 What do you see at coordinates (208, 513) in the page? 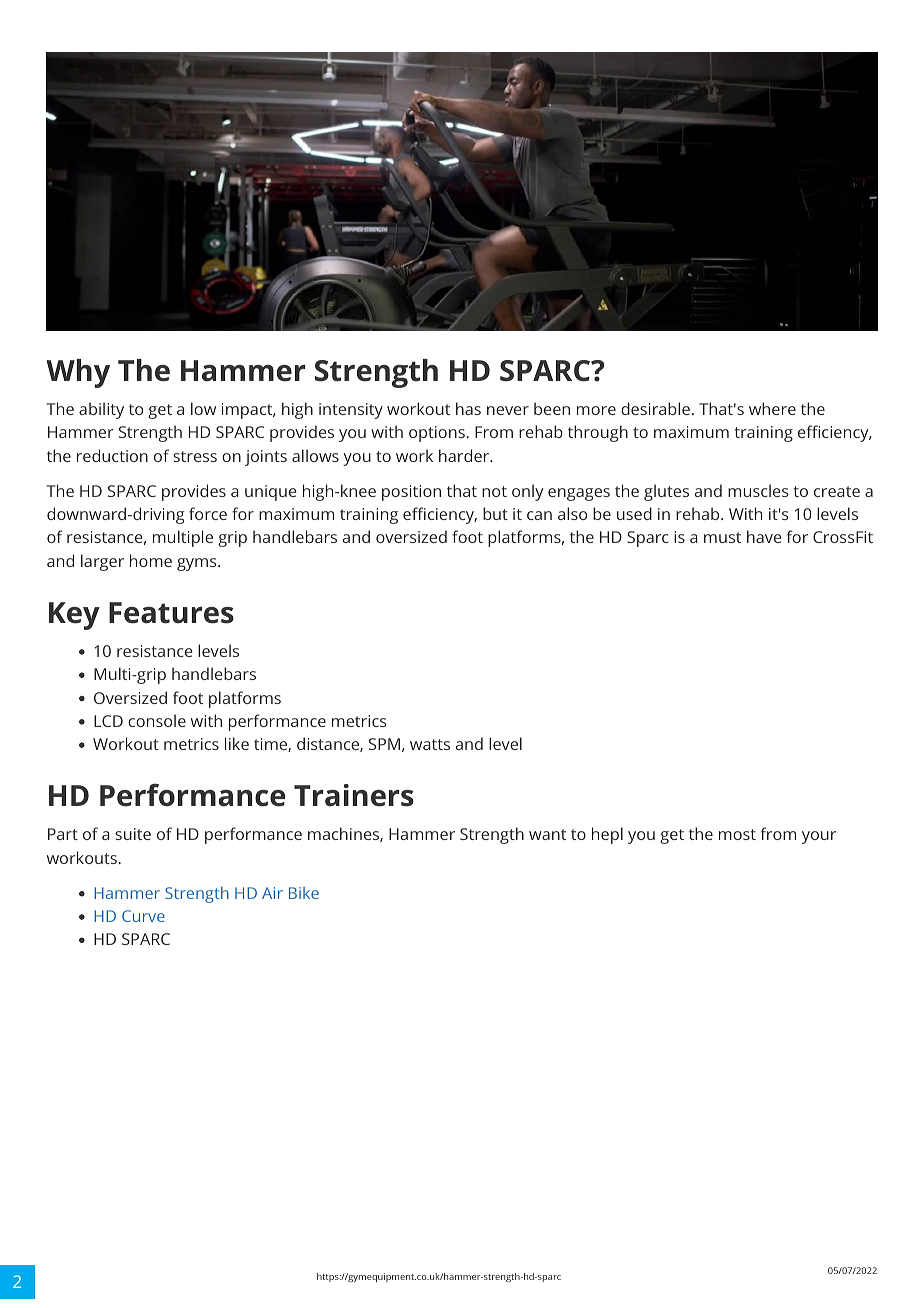
I see `force` at bounding box center [208, 513].
